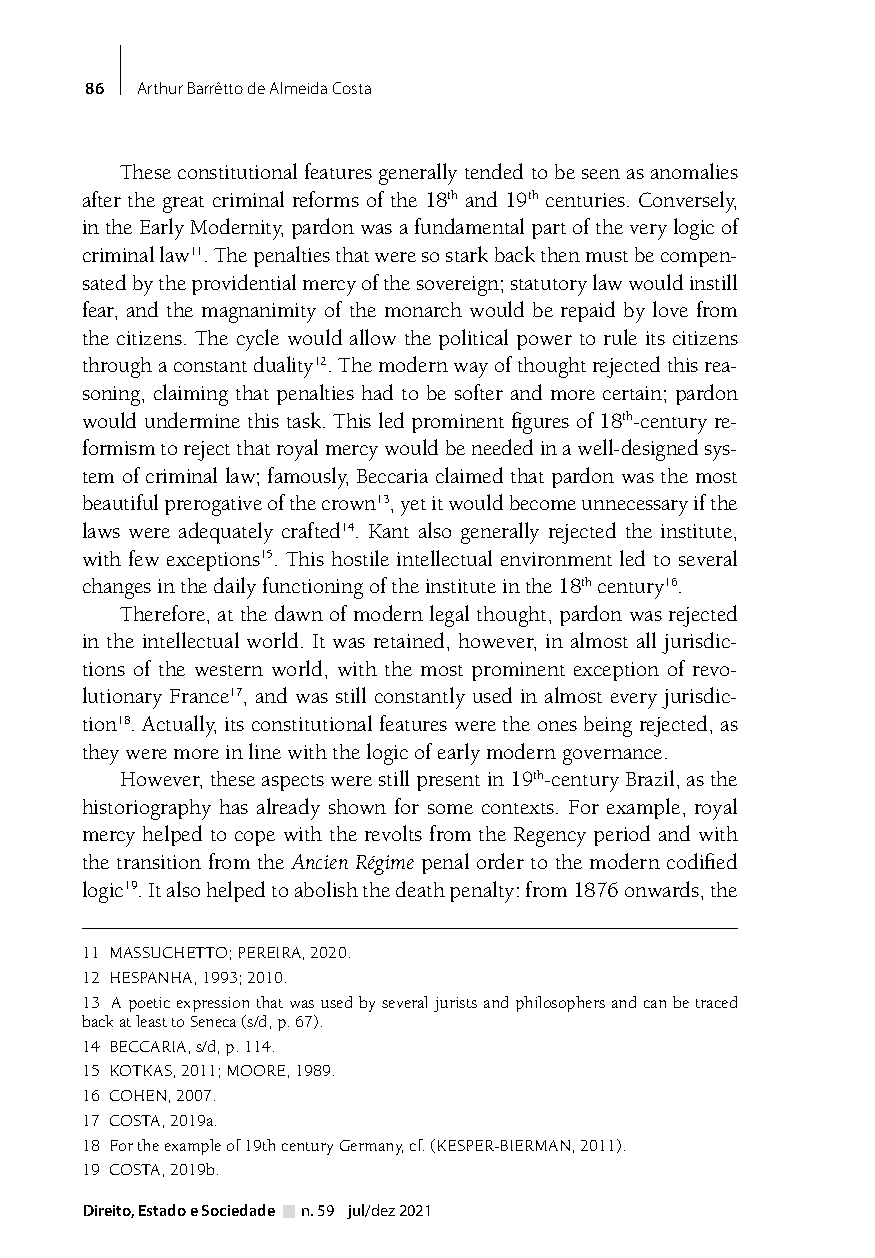 The image size is (875, 1258). What do you see at coordinates (635, 508) in the image?
I see `unnecessary` at bounding box center [635, 508].
